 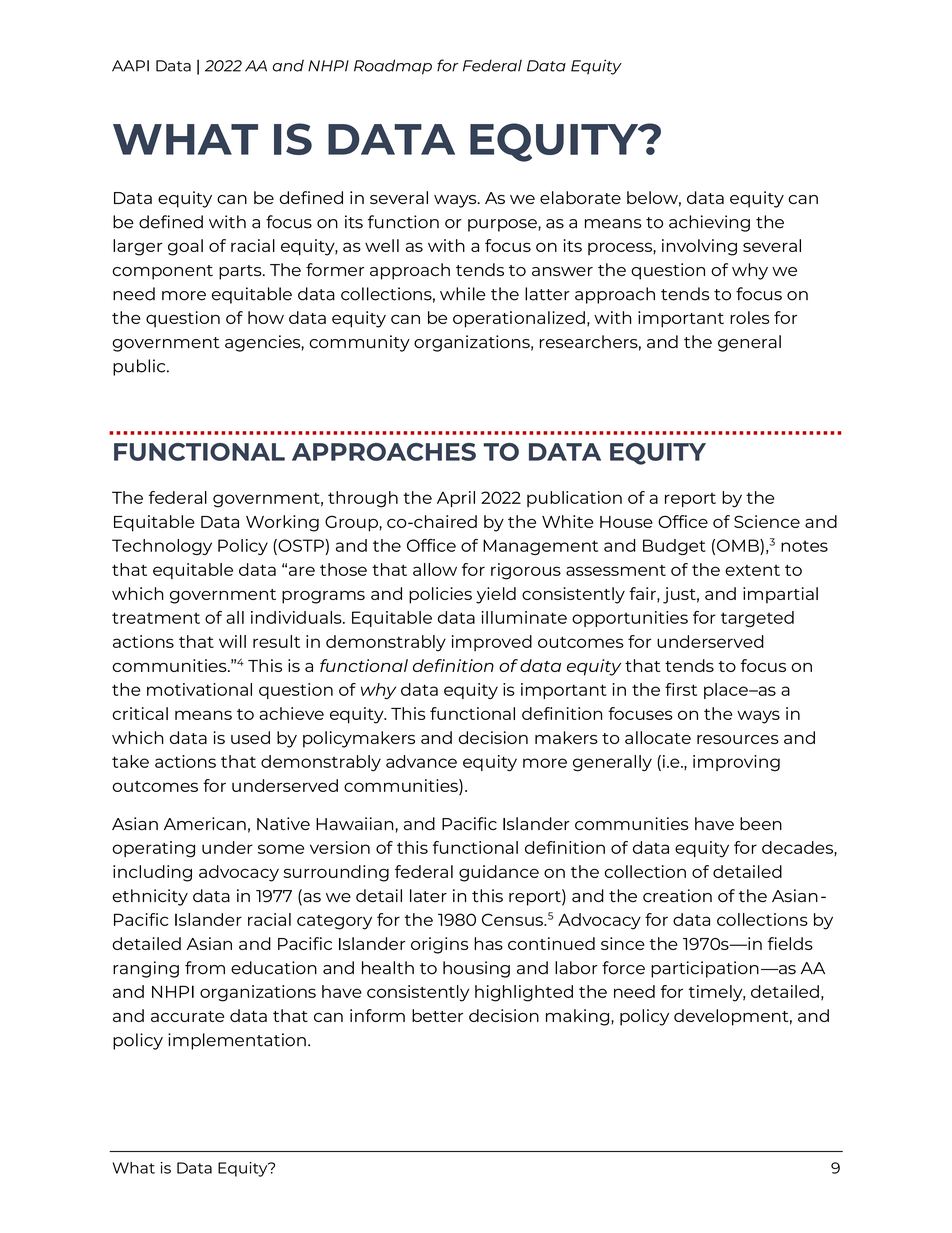 I want to click on achieving, so click(x=709, y=223).
